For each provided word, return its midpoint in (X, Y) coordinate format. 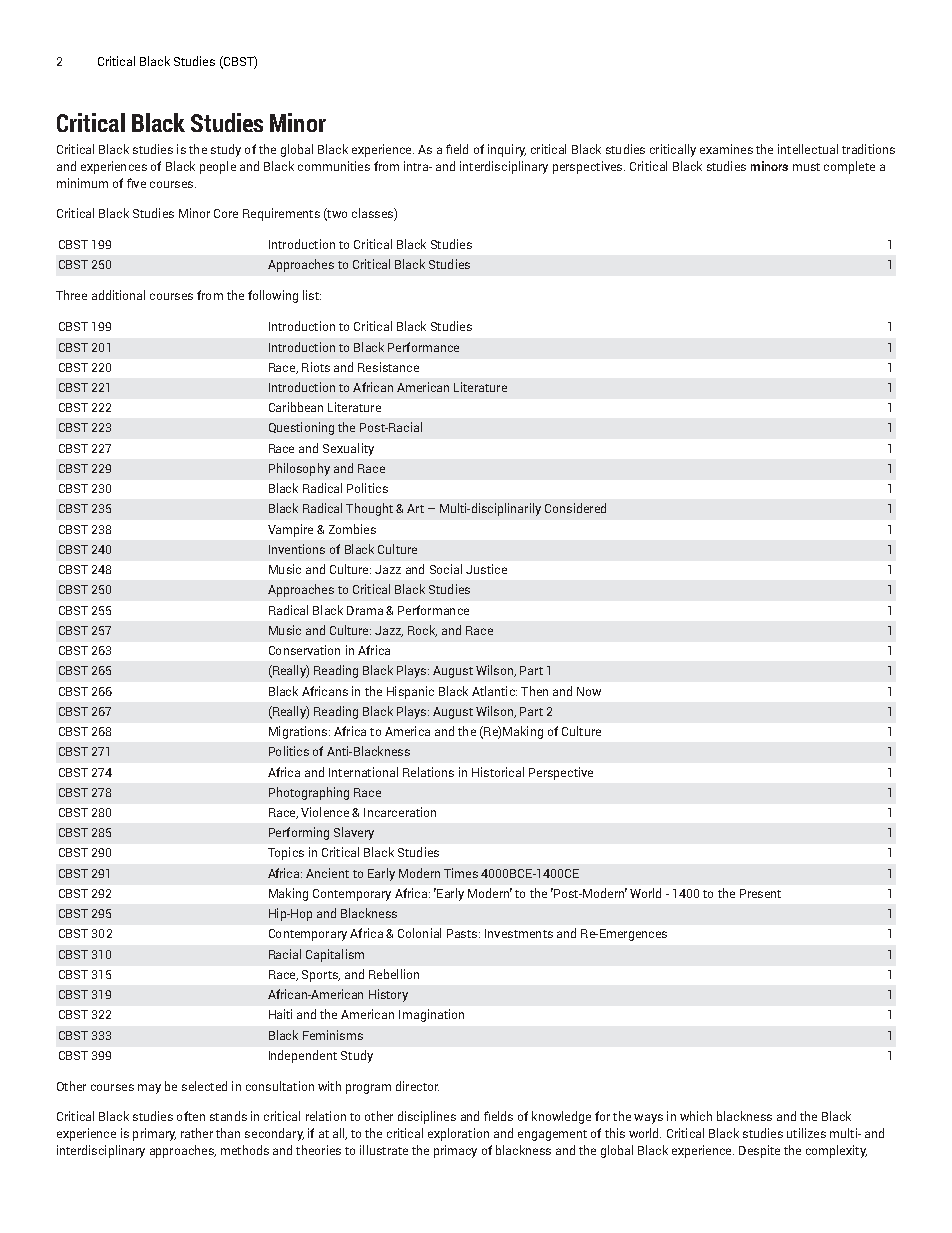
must (806, 167)
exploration (458, 1134)
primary (154, 1134)
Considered (575, 508)
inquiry (507, 150)
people (218, 167)
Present (760, 893)
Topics (286, 853)
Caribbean (296, 407)
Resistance (388, 367)
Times (461, 873)
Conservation (304, 650)
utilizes (806, 1133)
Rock (422, 631)
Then (534, 691)
